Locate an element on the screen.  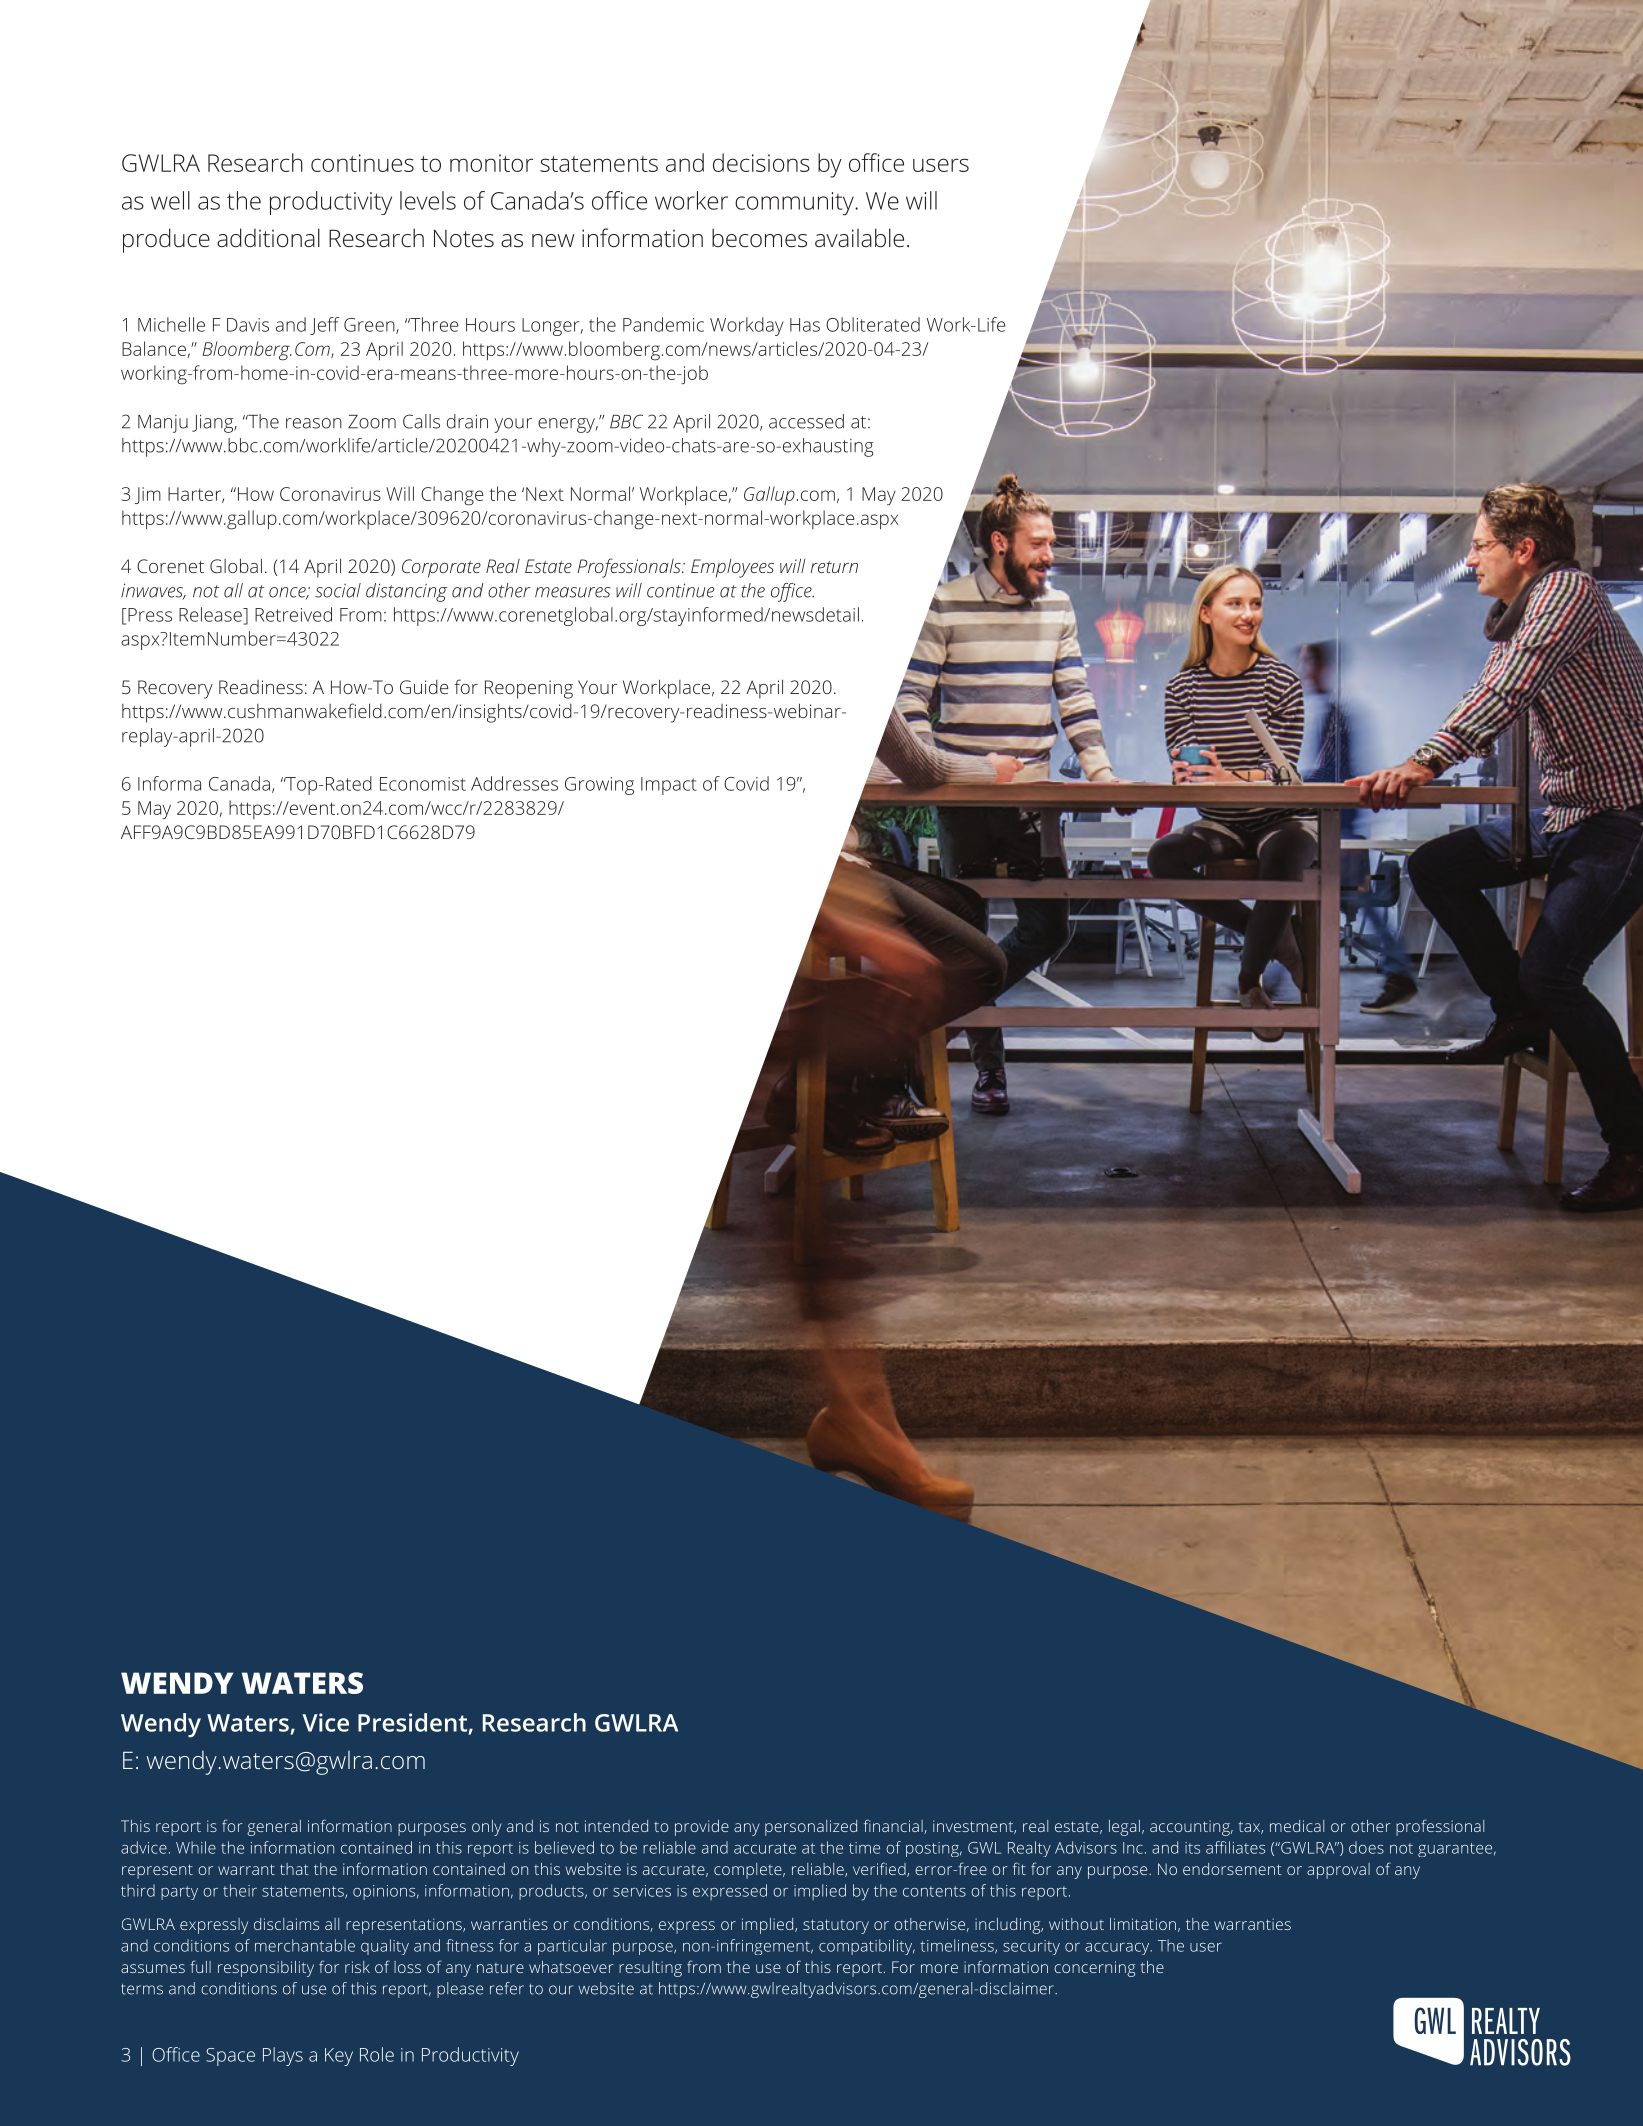
Release is located at coordinates (211, 614).
